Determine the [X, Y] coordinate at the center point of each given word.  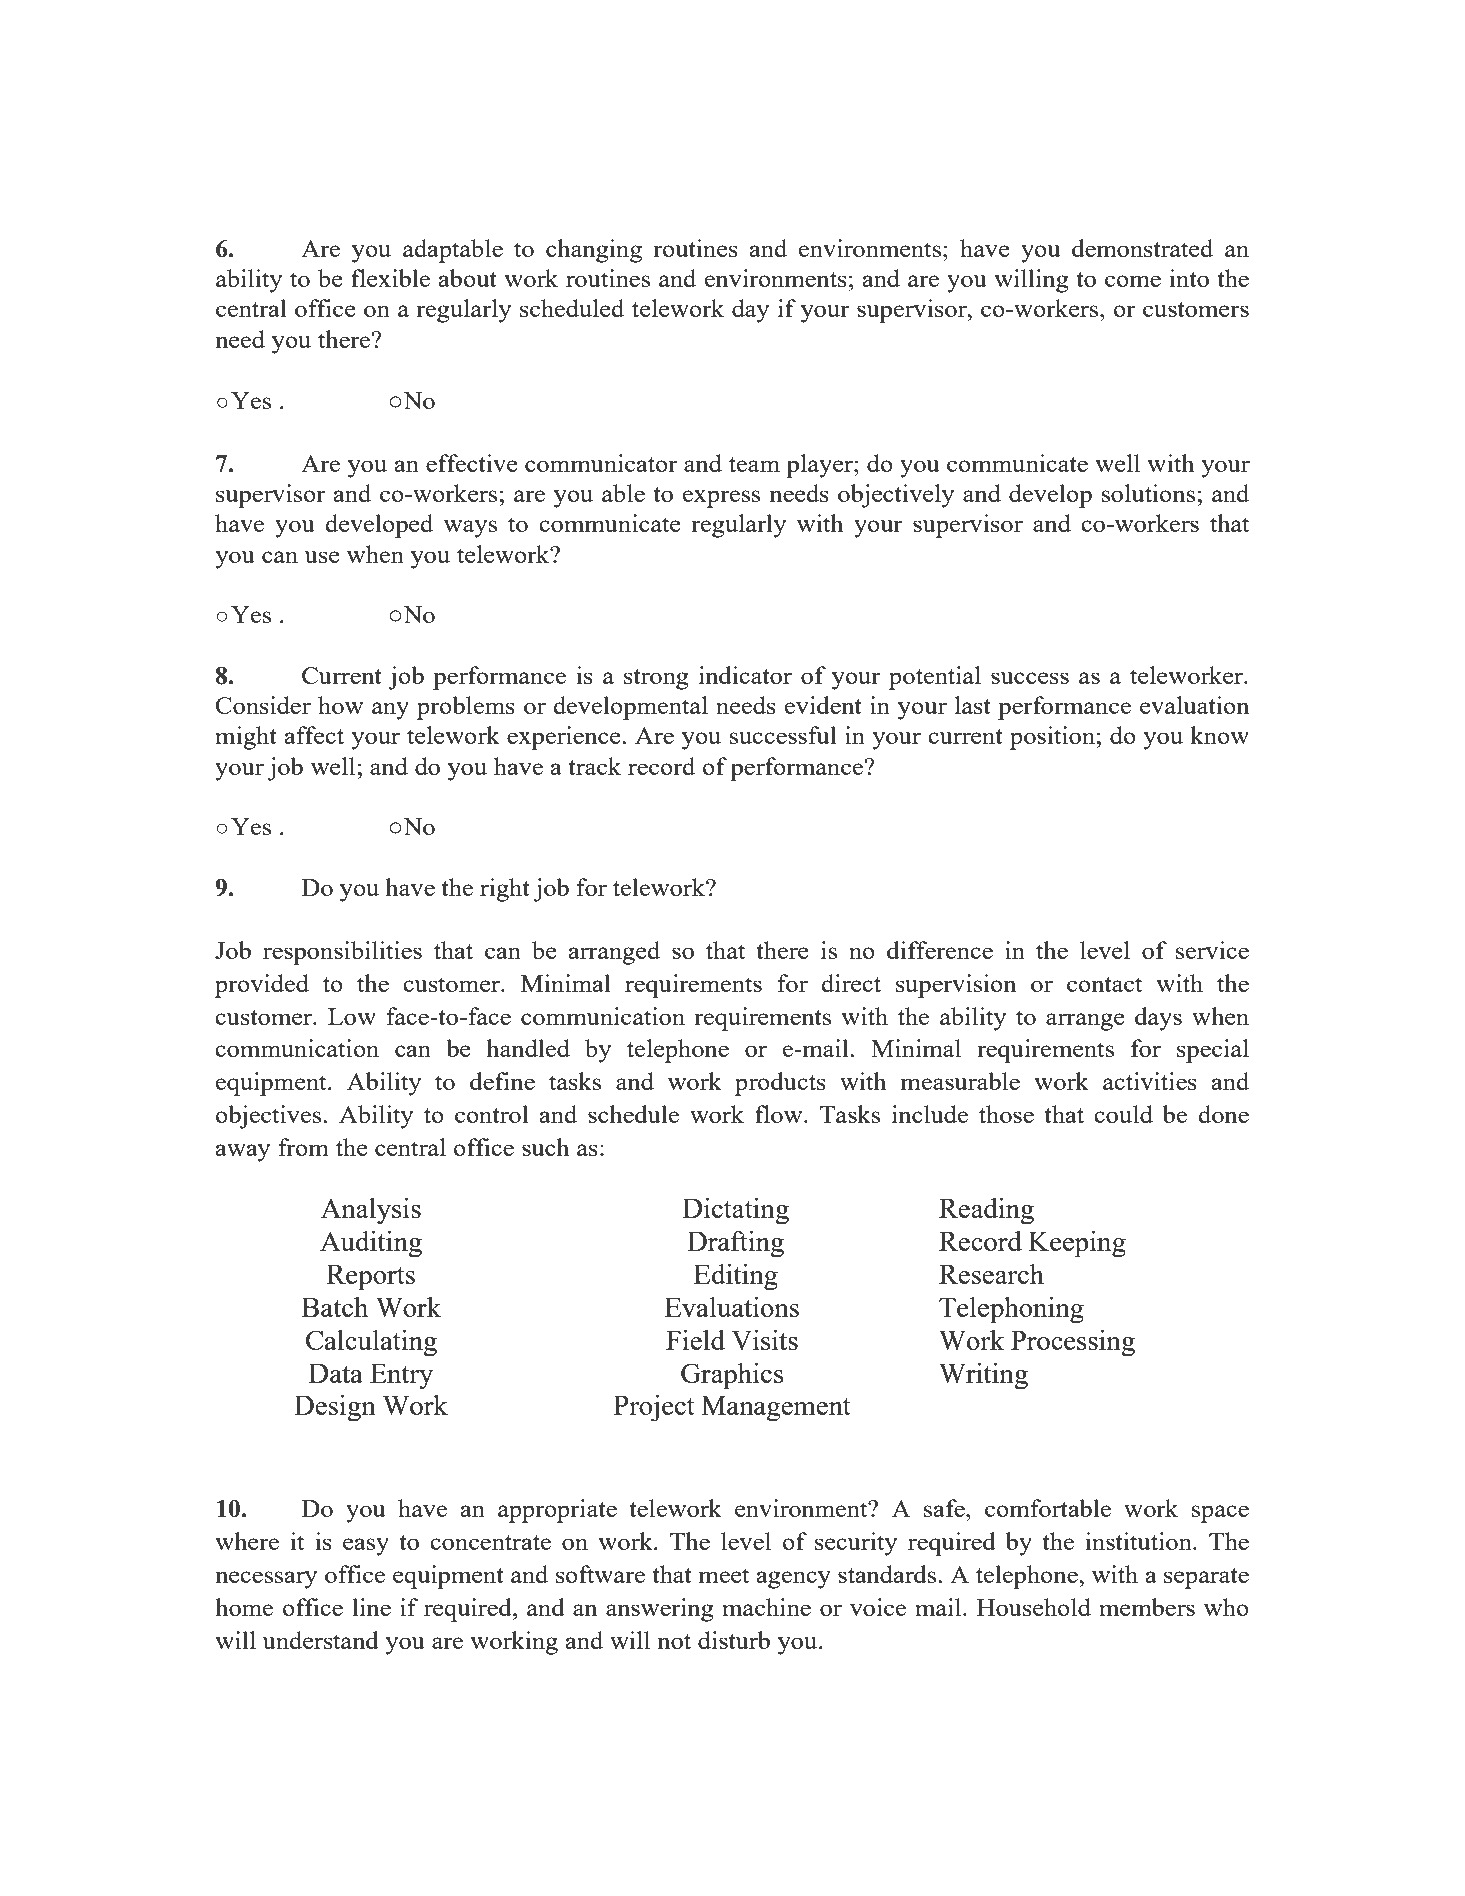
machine [766, 1607]
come [1133, 281]
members [1147, 1607]
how [340, 705]
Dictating [736, 1211]
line [371, 1607]
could [1123, 1114]
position [1053, 738]
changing [594, 251]
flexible [390, 278]
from [303, 1147]
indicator [745, 675]
